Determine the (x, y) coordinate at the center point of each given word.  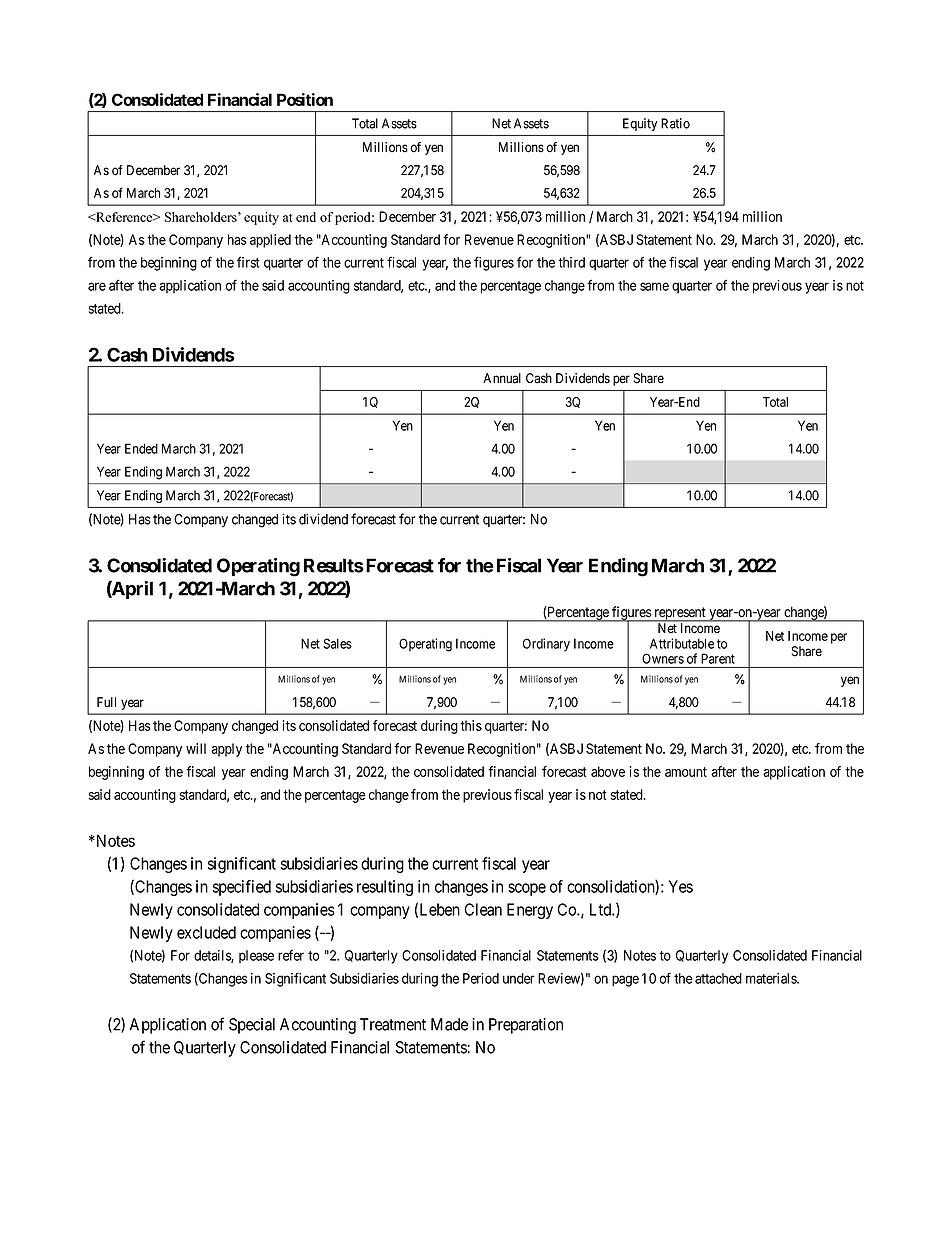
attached (718, 978)
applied (270, 241)
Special (252, 1026)
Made (449, 1024)
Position (305, 99)
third (571, 262)
